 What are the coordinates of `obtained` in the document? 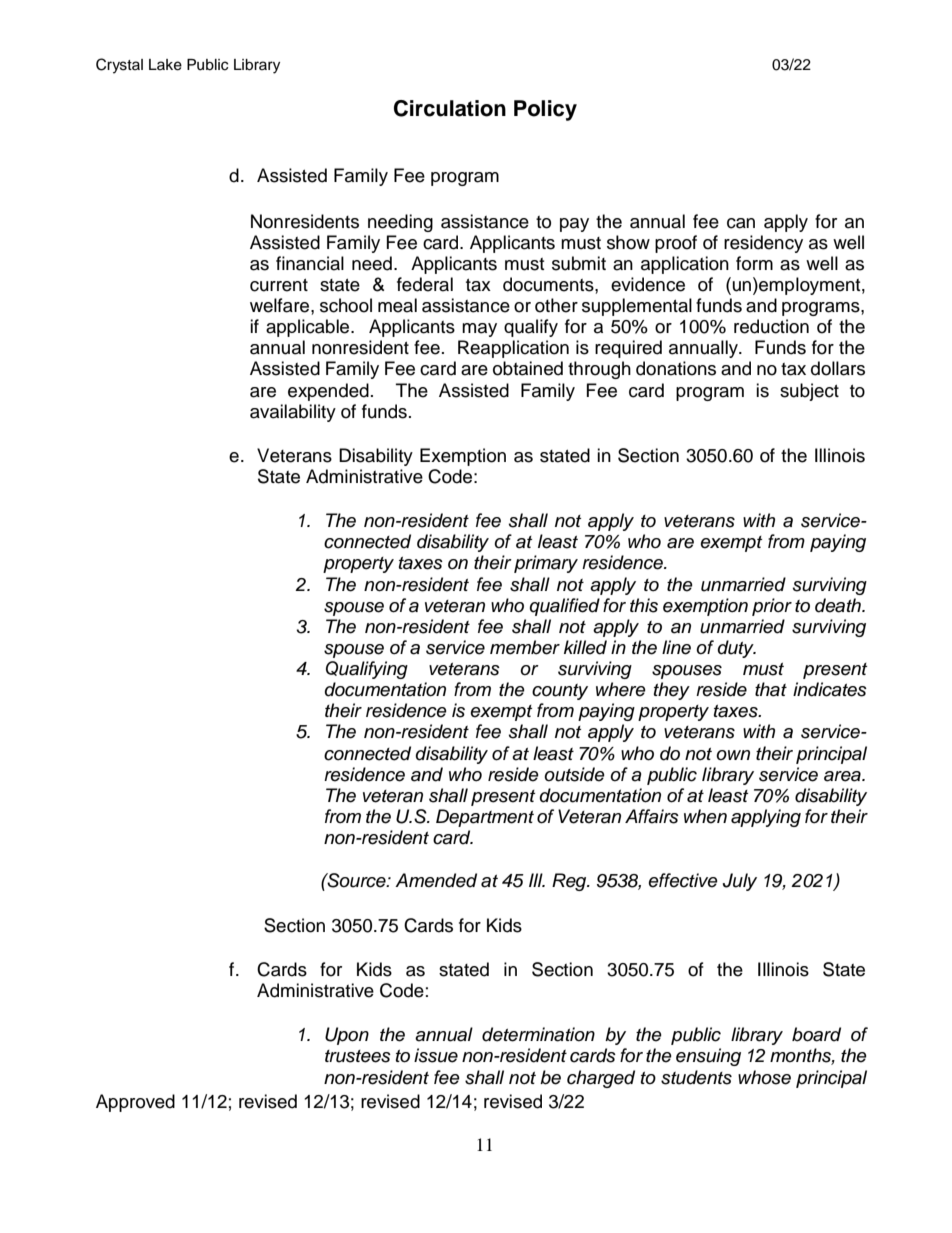 It's located at (528, 368).
